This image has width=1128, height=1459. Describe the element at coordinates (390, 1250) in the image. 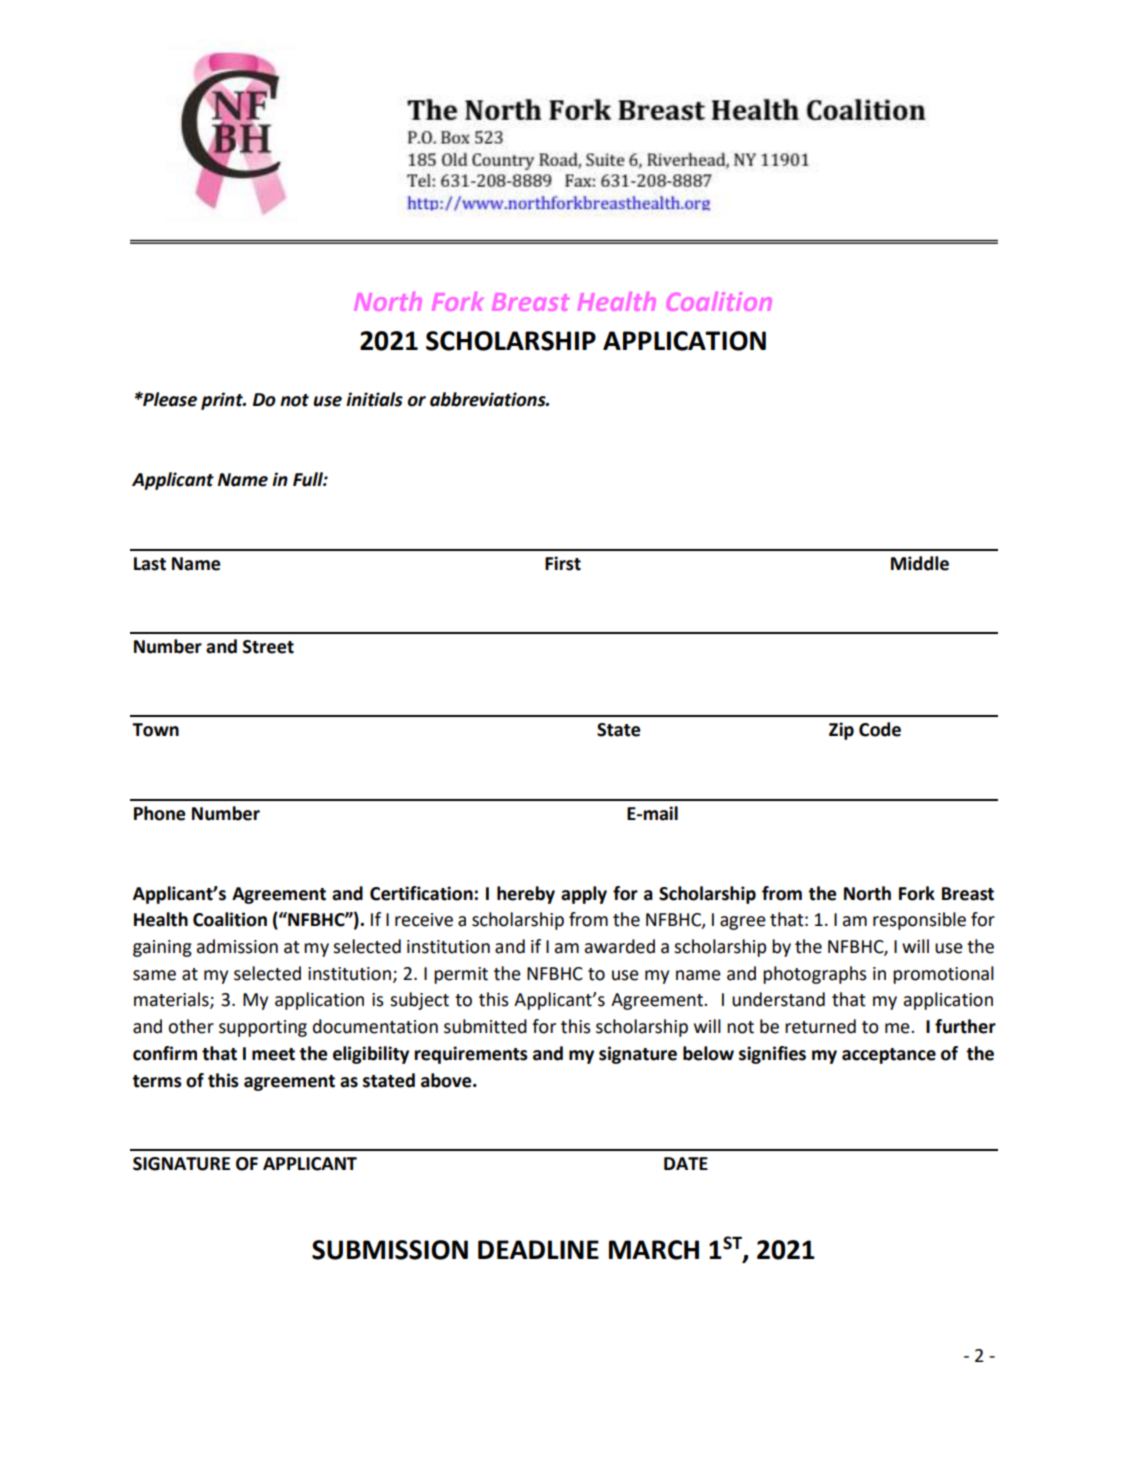

I see `SUBMISSION` at that location.
